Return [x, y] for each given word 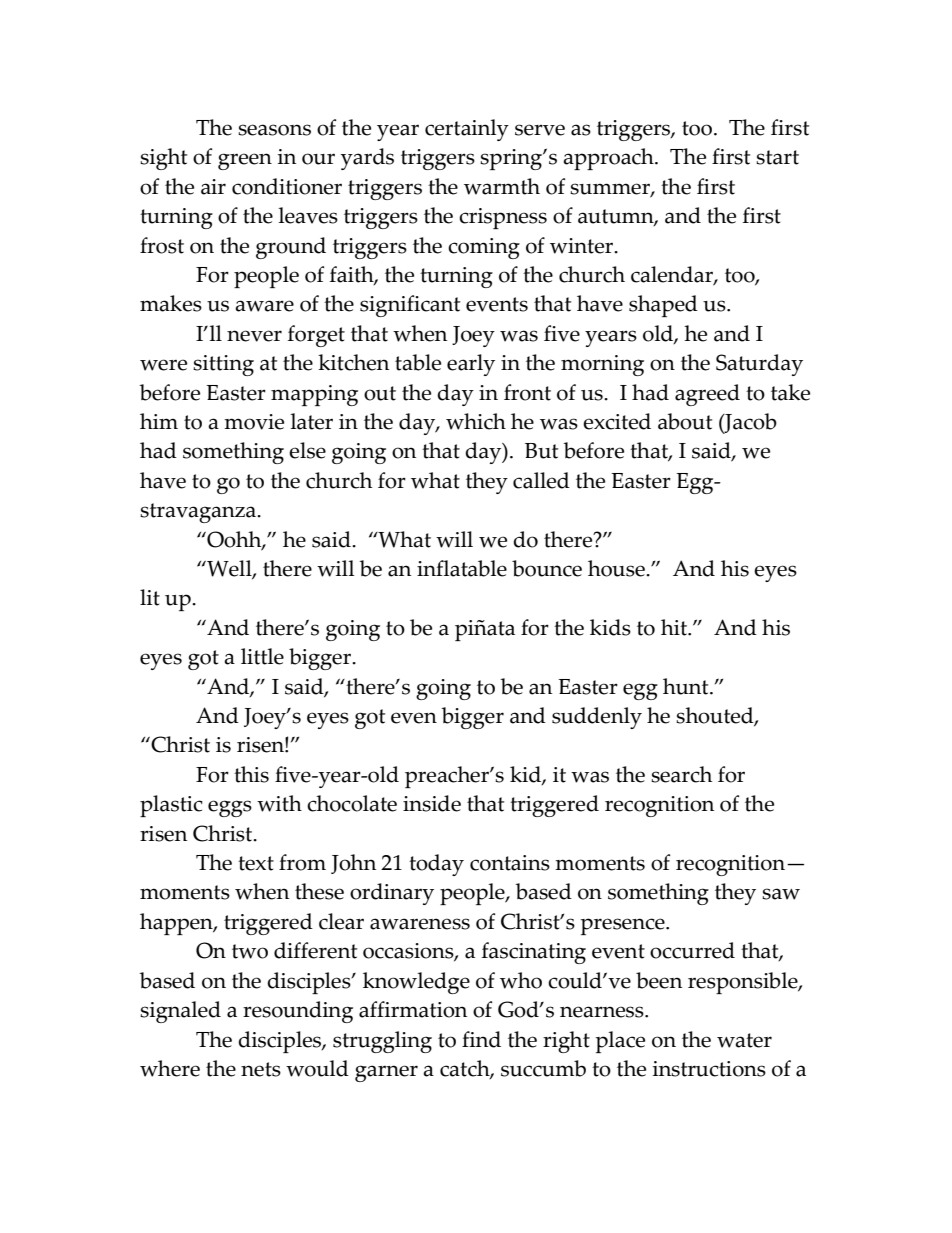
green [245, 161]
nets [261, 1069]
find [481, 1039]
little [262, 656]
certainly [467, 130]
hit [675, 627]
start [777, 157]
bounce [547, 568]
